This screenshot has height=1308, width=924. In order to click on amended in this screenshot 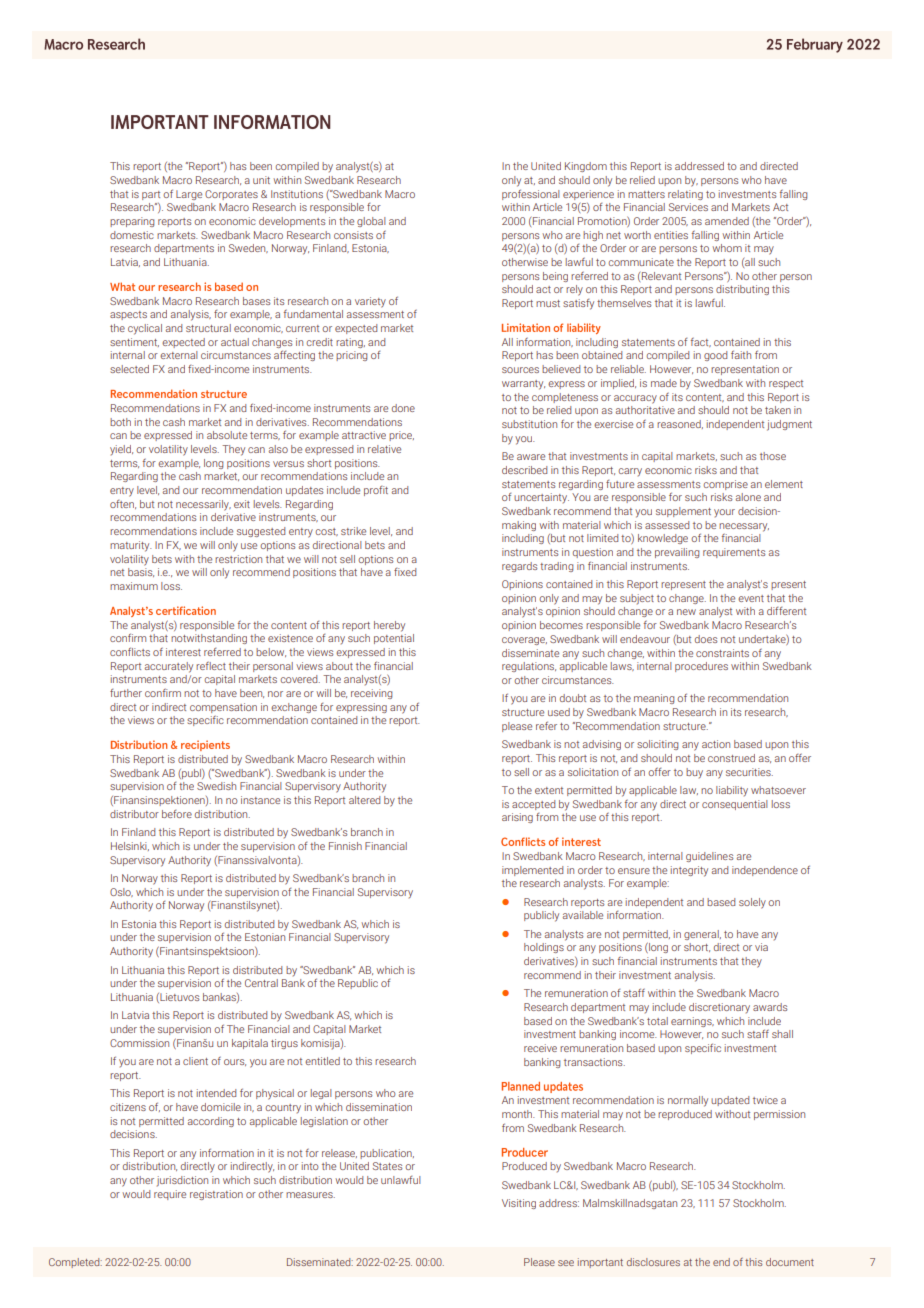, I will do `click(727, 221)`.
